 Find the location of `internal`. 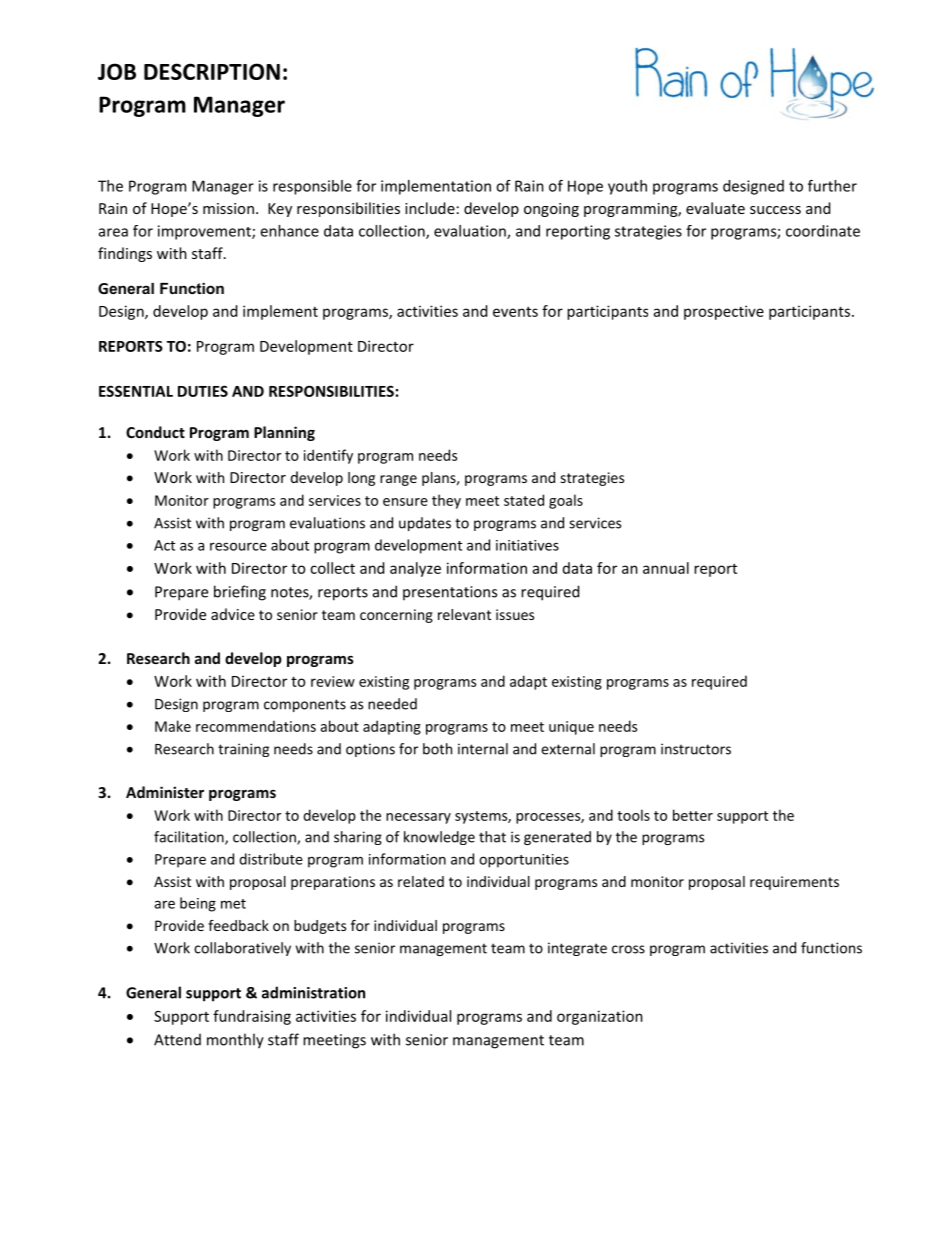

internal is located at coordinates (483, 749).
